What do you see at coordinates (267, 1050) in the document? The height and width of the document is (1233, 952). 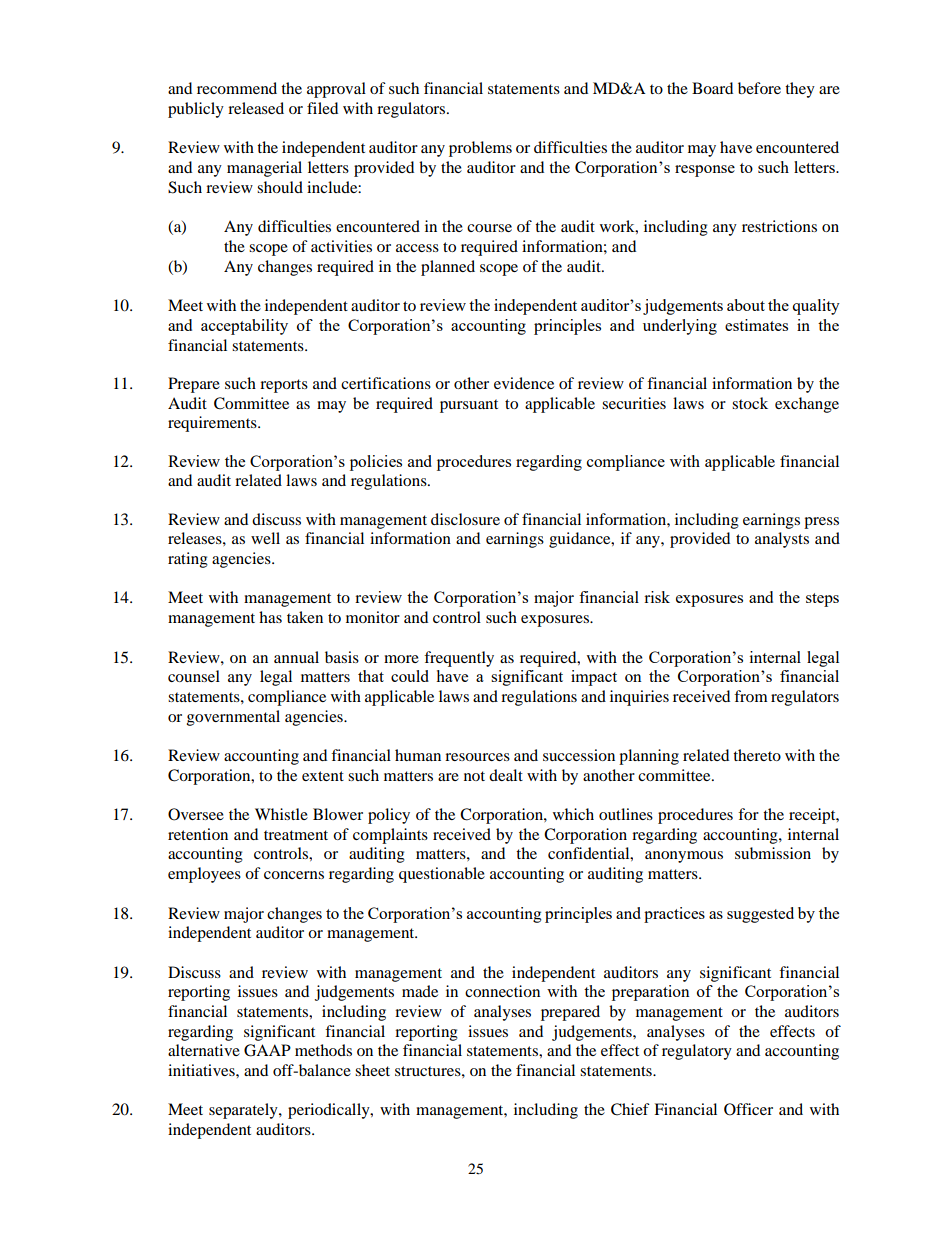 I see `GAAP` at bounding box center [267, 1050].
